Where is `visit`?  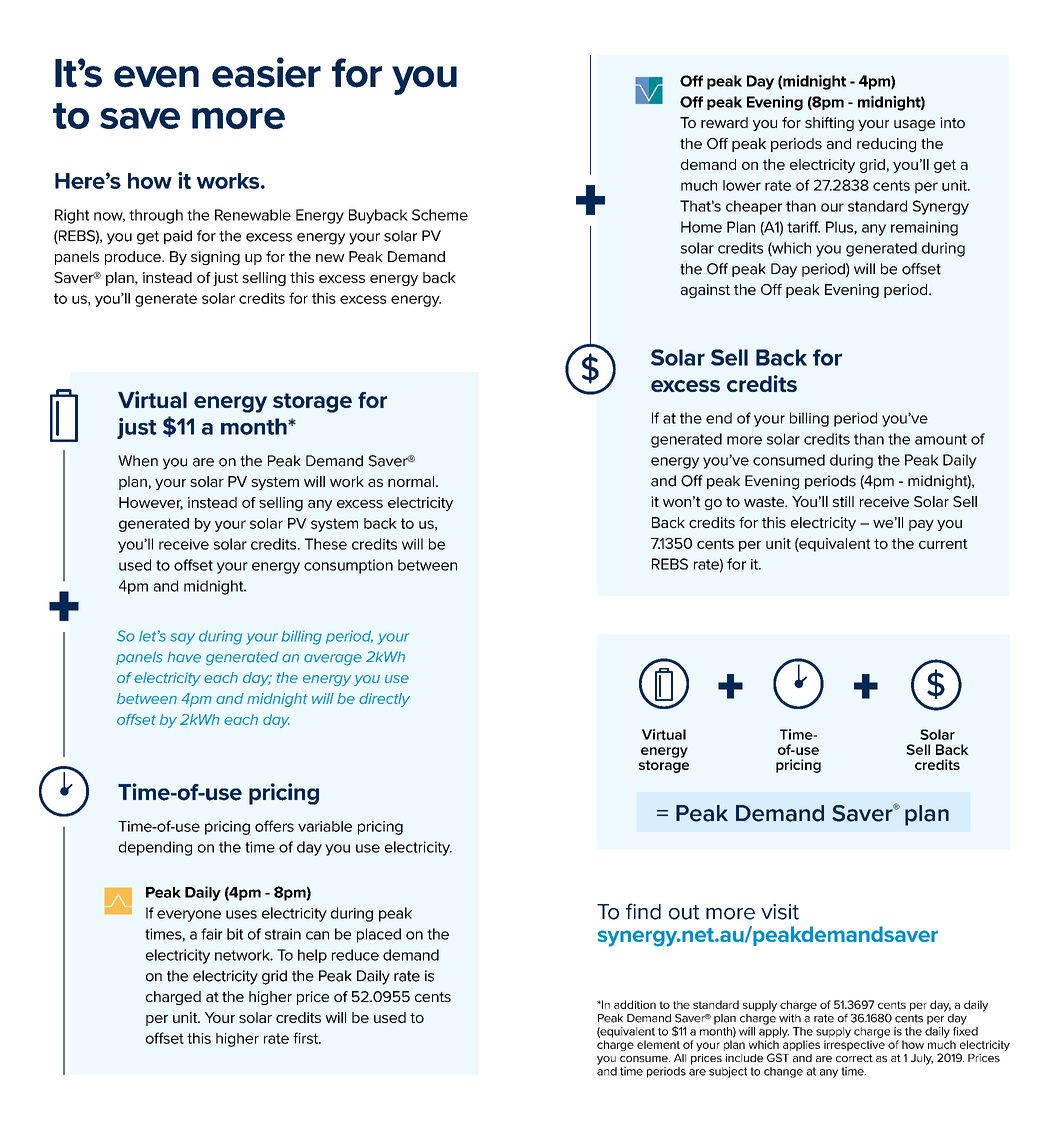 visit is located at coordinates (780, 912).
